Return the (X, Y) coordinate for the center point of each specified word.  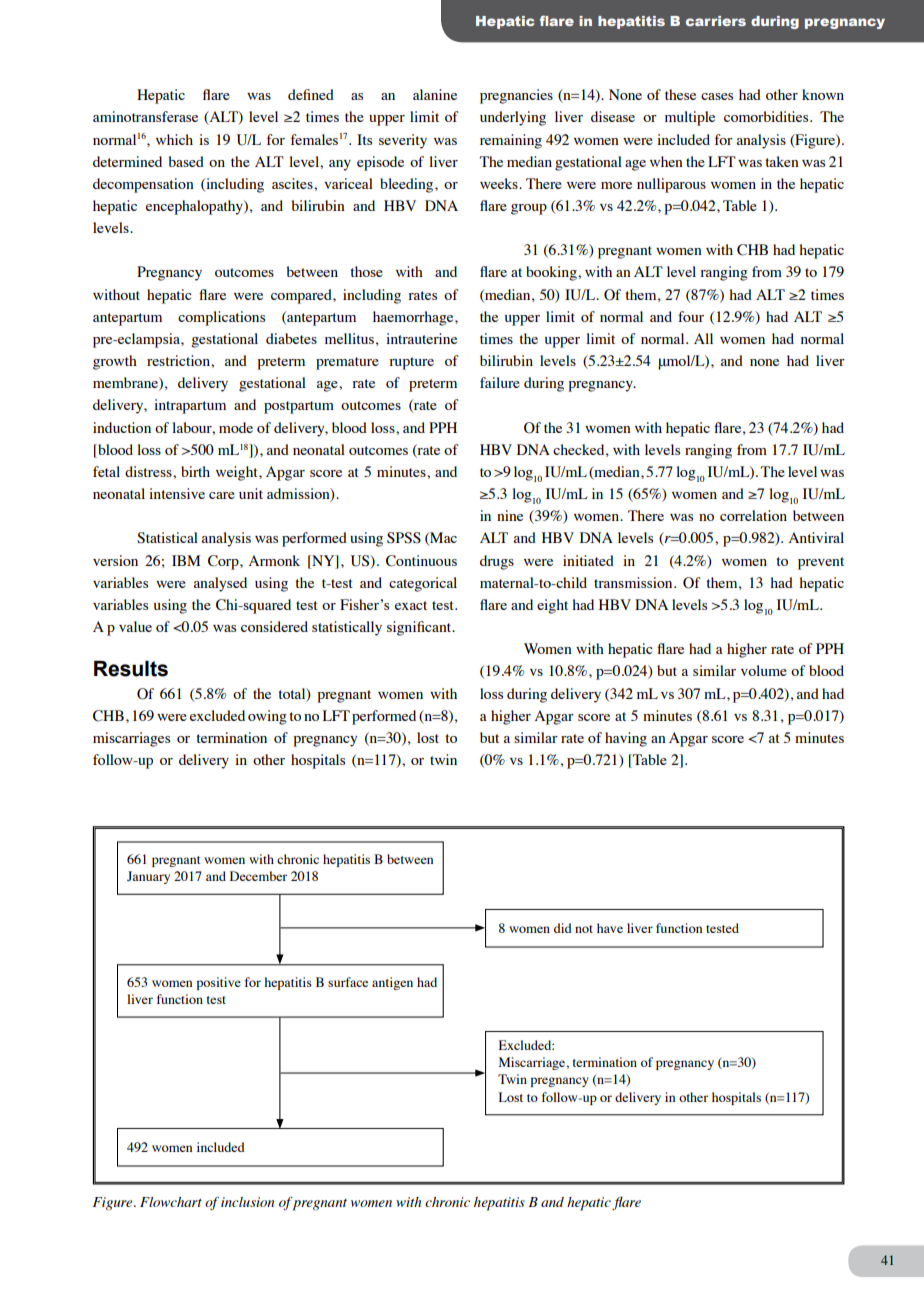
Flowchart (171, 1202)
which (174, 139)
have (610, 928)
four (691, 316)
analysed (220, 584)
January (148, 877)
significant (420, 628)
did (563, 928)
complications (221, 318)
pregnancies (516, 96)
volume (764, 670)
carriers (716, 21)
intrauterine (421, 338)
